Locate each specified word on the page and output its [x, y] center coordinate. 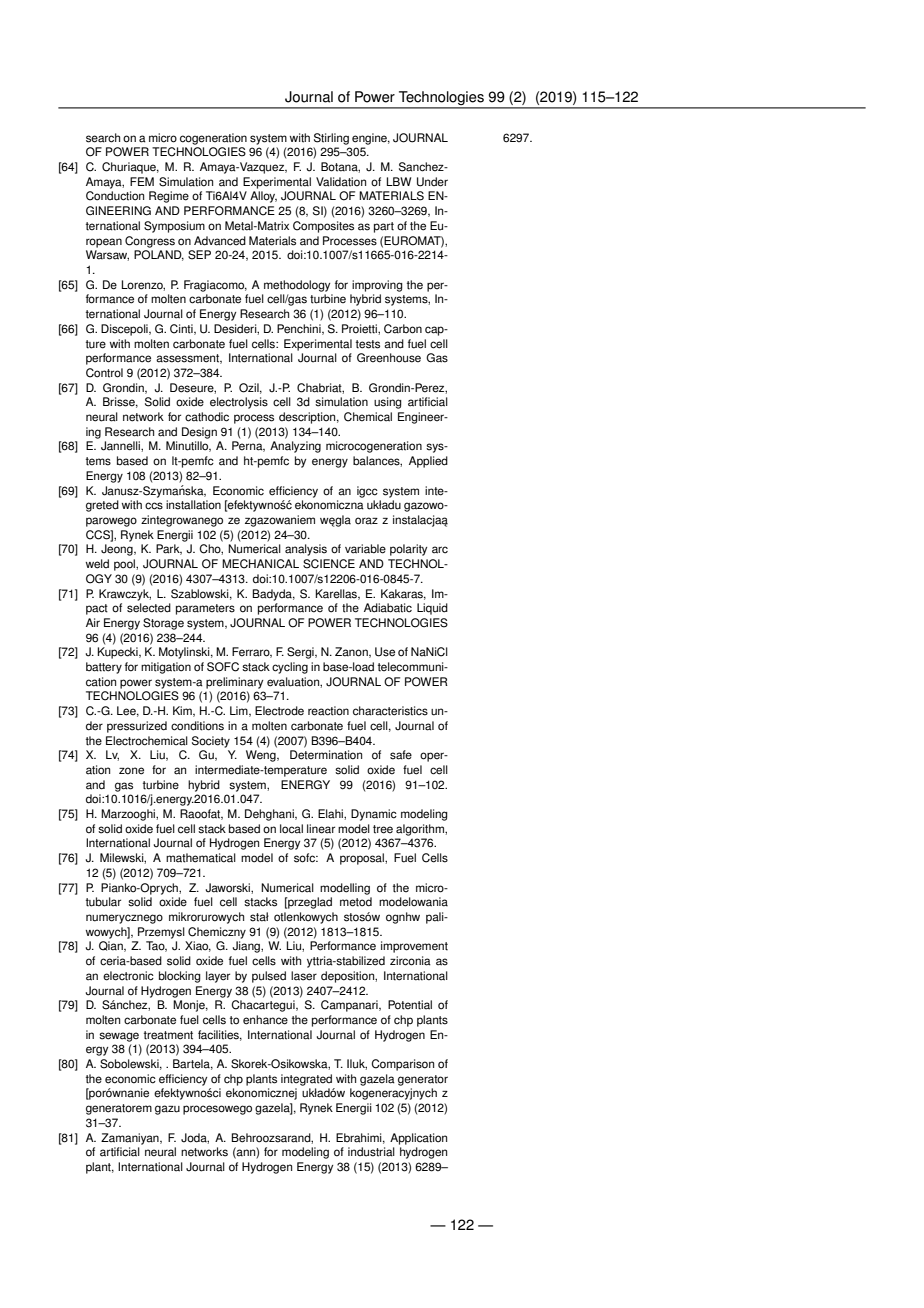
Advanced [220, 241]
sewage [119, 1037]
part [384, 227]
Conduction [115, 196]
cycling [290, 668]
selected [149, 608]
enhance [265, 1020]
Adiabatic [388, 608]
